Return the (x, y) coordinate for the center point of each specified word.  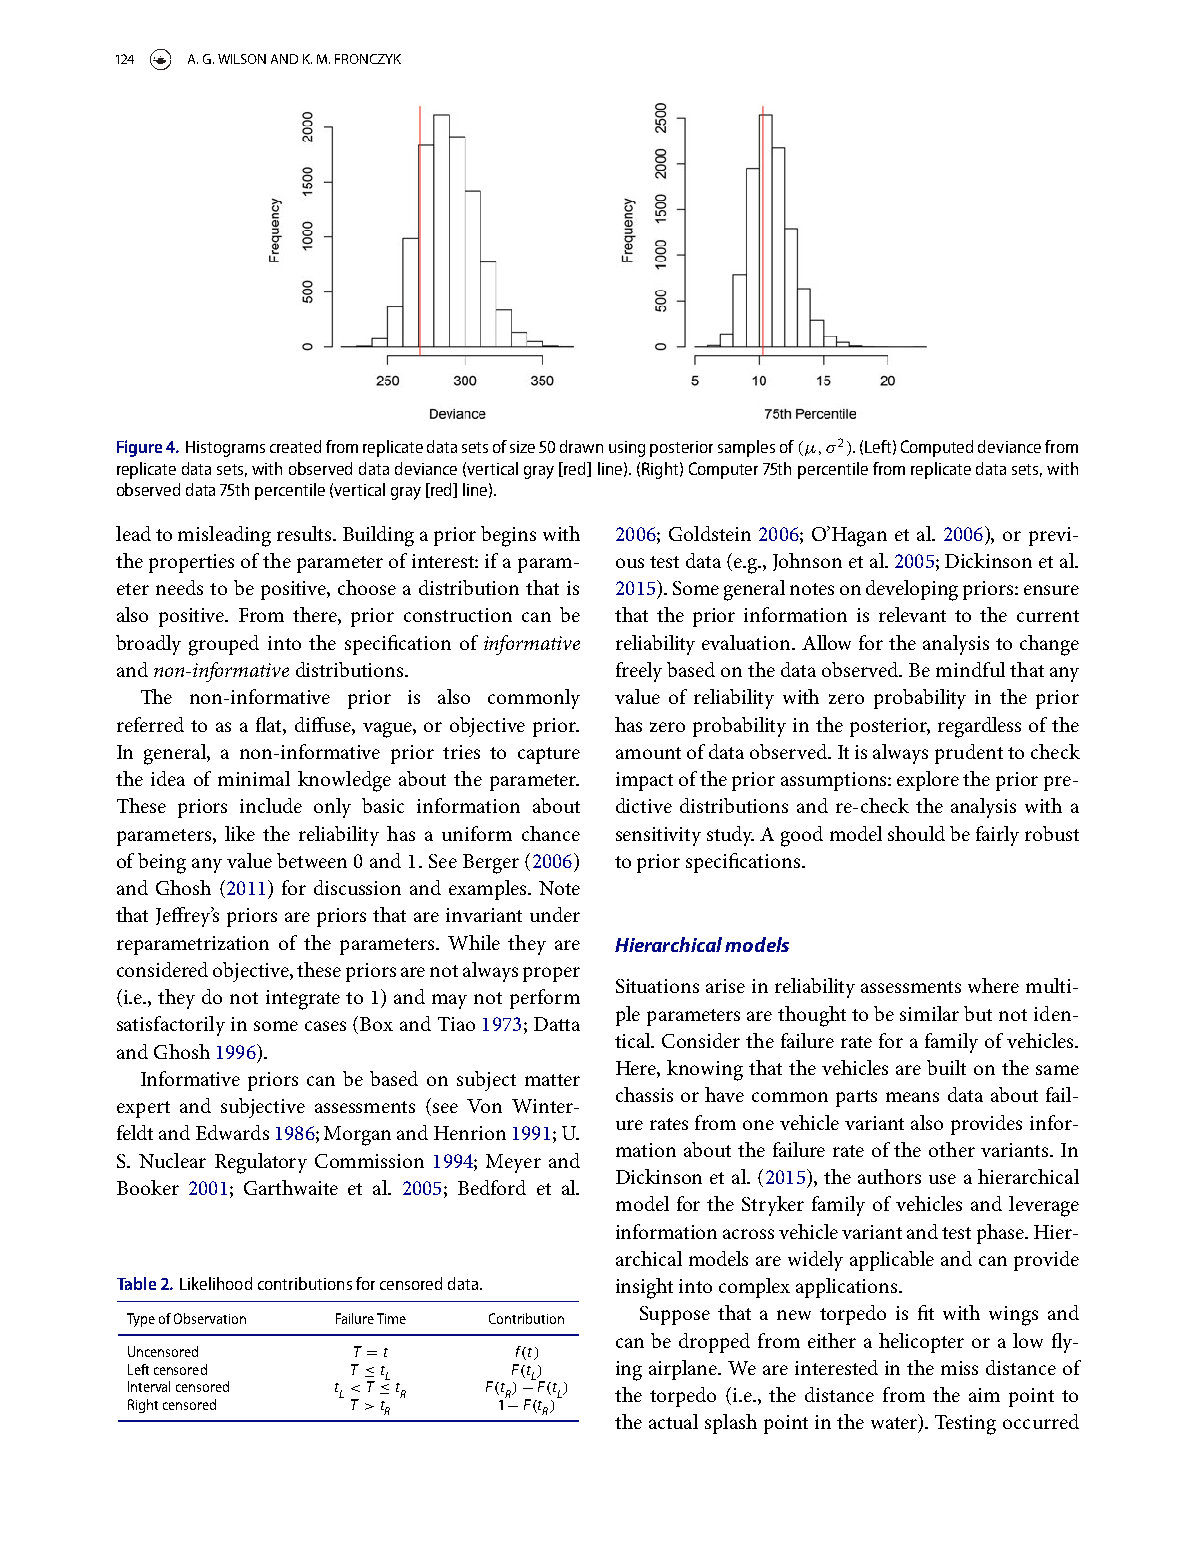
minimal (254, 778)
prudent (969, 754)
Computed (937, 448)
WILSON (242, 59)
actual (673, 1421)
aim (984, 1395)
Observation (210, 1318)
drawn (581, 446)
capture (549, 755)
